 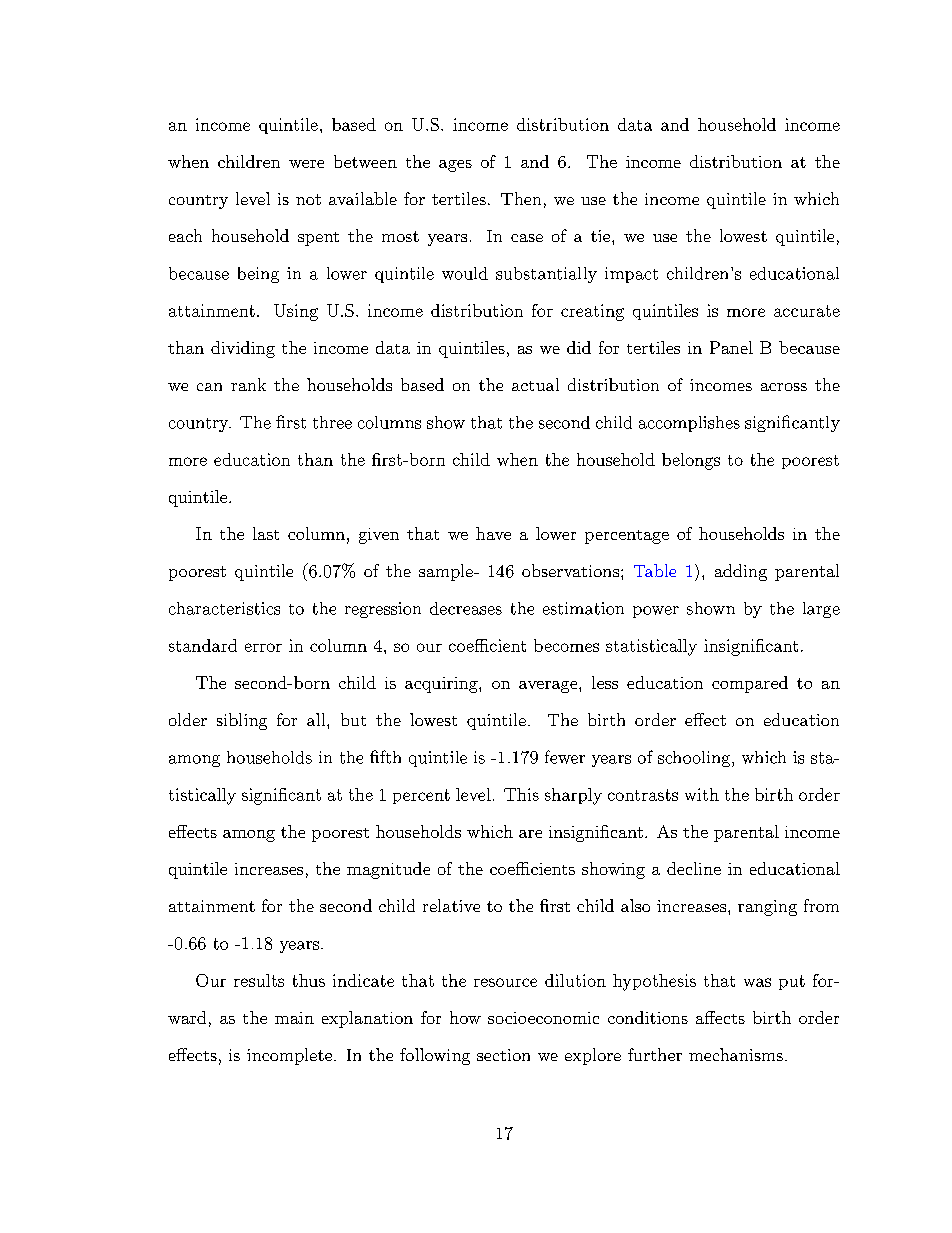 What do you see at coordinates (294, 1018) in the screenshot?
I see `main` at bounding box center [294, 1018].
